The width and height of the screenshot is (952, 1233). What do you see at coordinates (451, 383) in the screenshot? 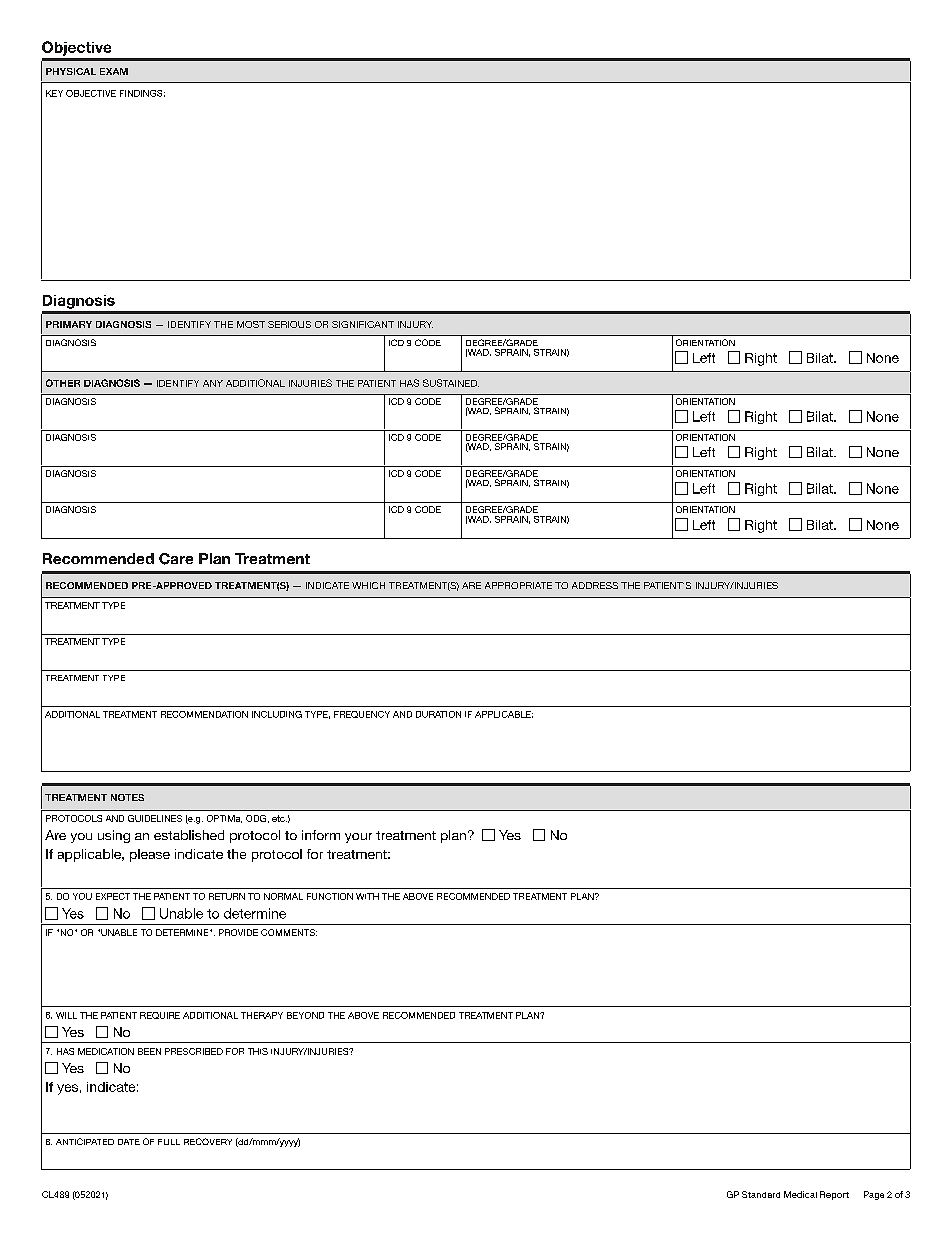
I see `SUSTAINED` at bounding box center [451, 383].
